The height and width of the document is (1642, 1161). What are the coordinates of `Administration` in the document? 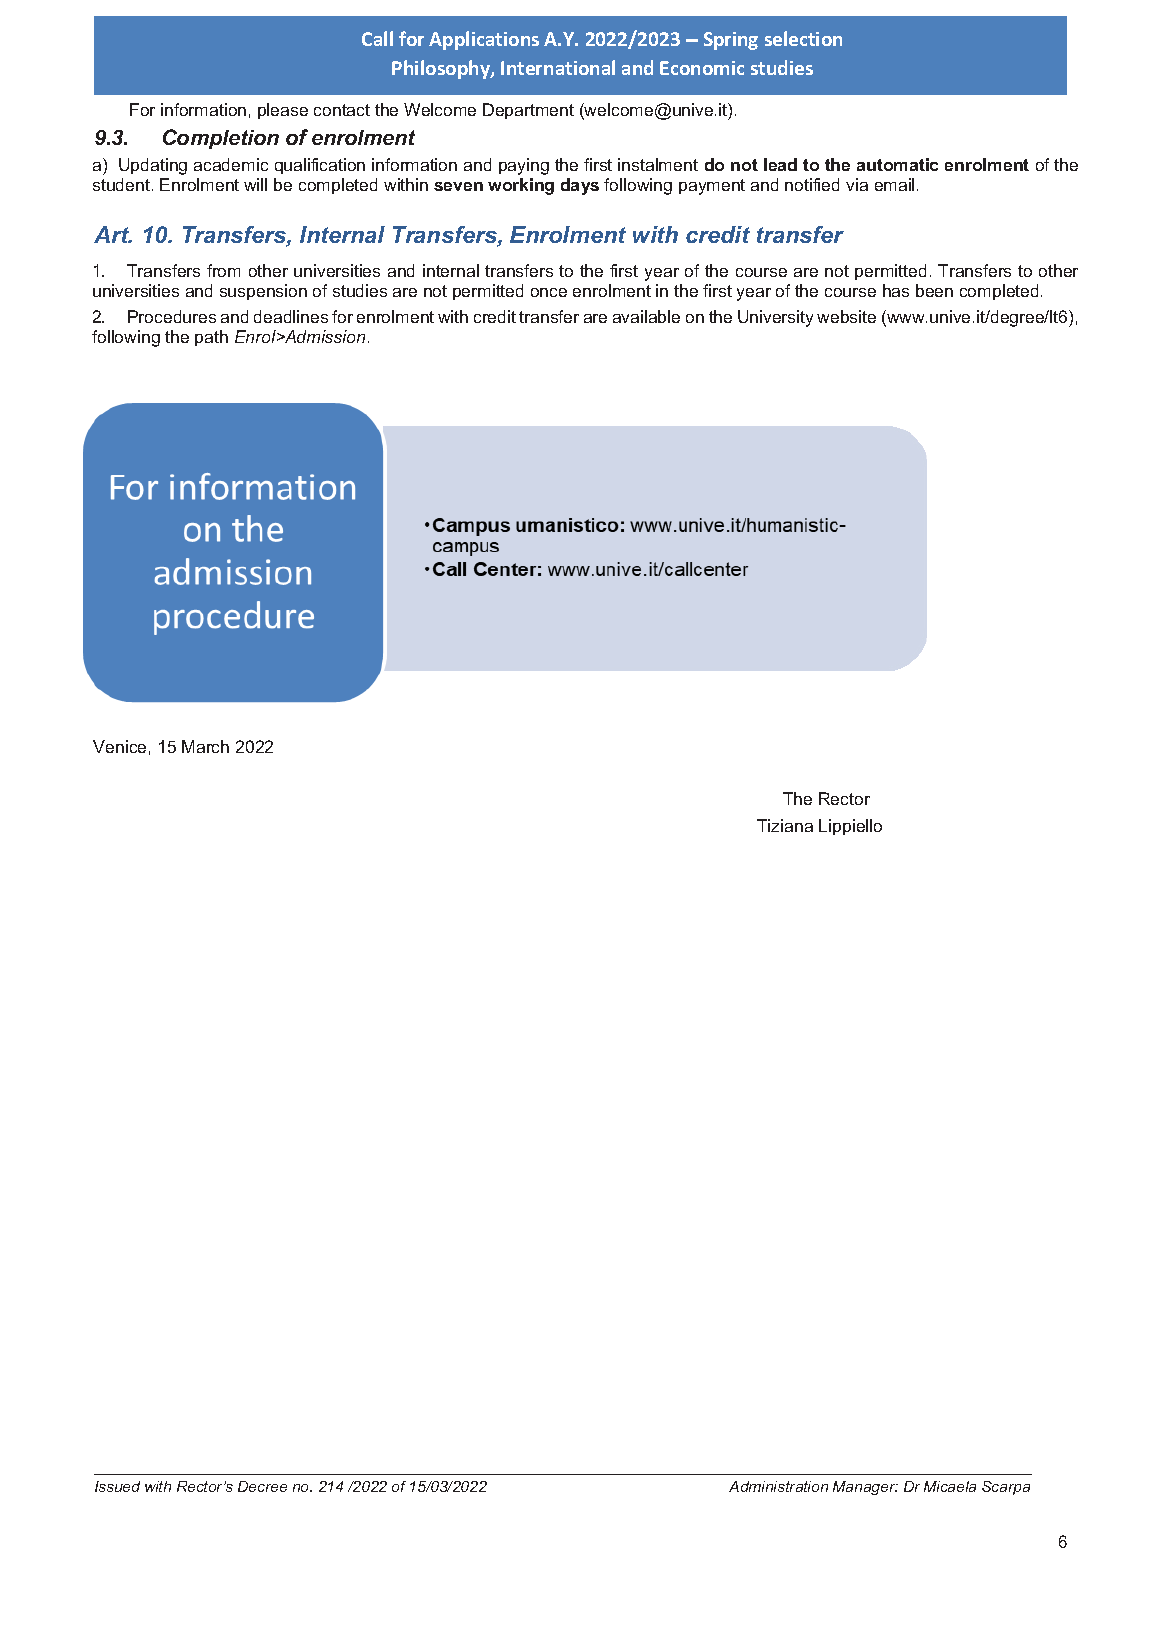 It's located at (778, 1486).
